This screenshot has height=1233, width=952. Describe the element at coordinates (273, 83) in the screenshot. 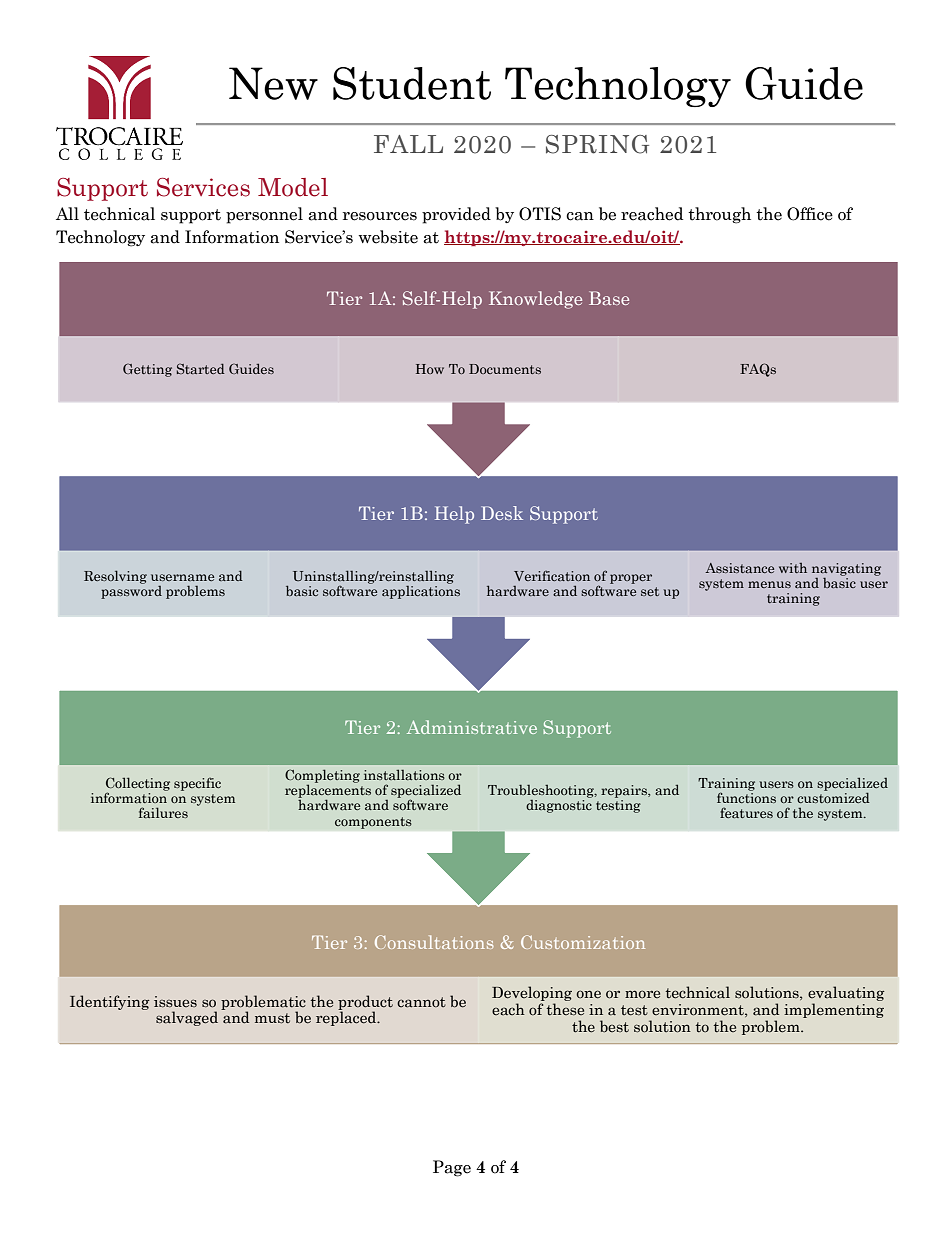

I see `New` at that location.
